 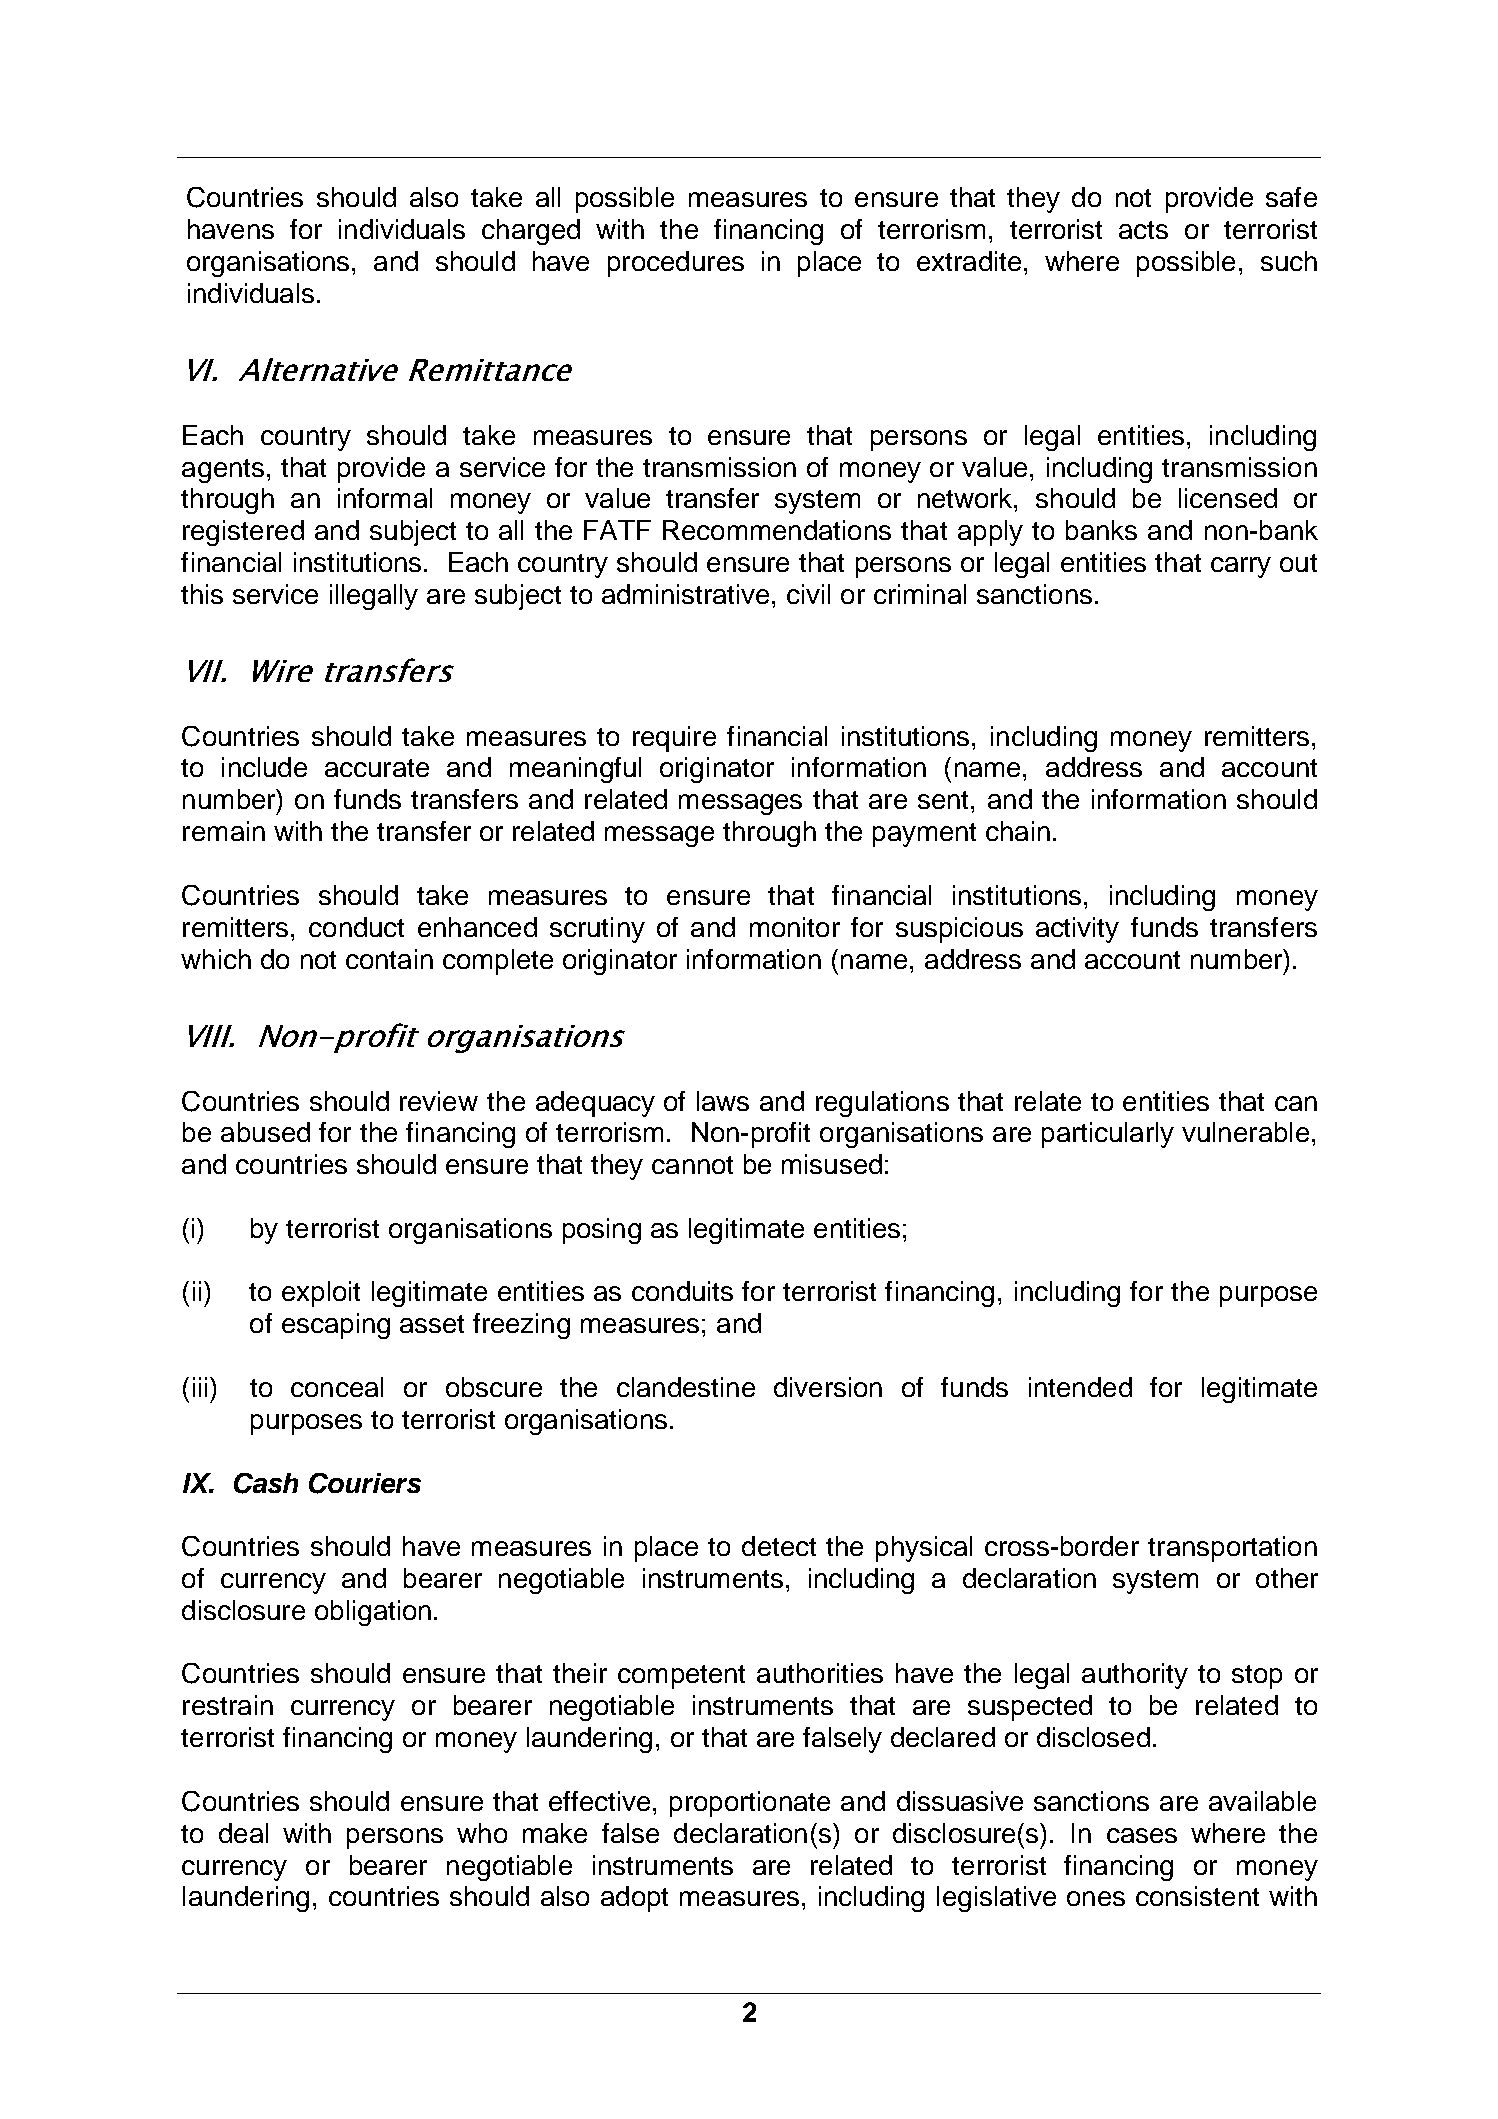 What do you see at coordinates (377, 768) in the image?
I see `accurate` at bounding box center [377, 768].
